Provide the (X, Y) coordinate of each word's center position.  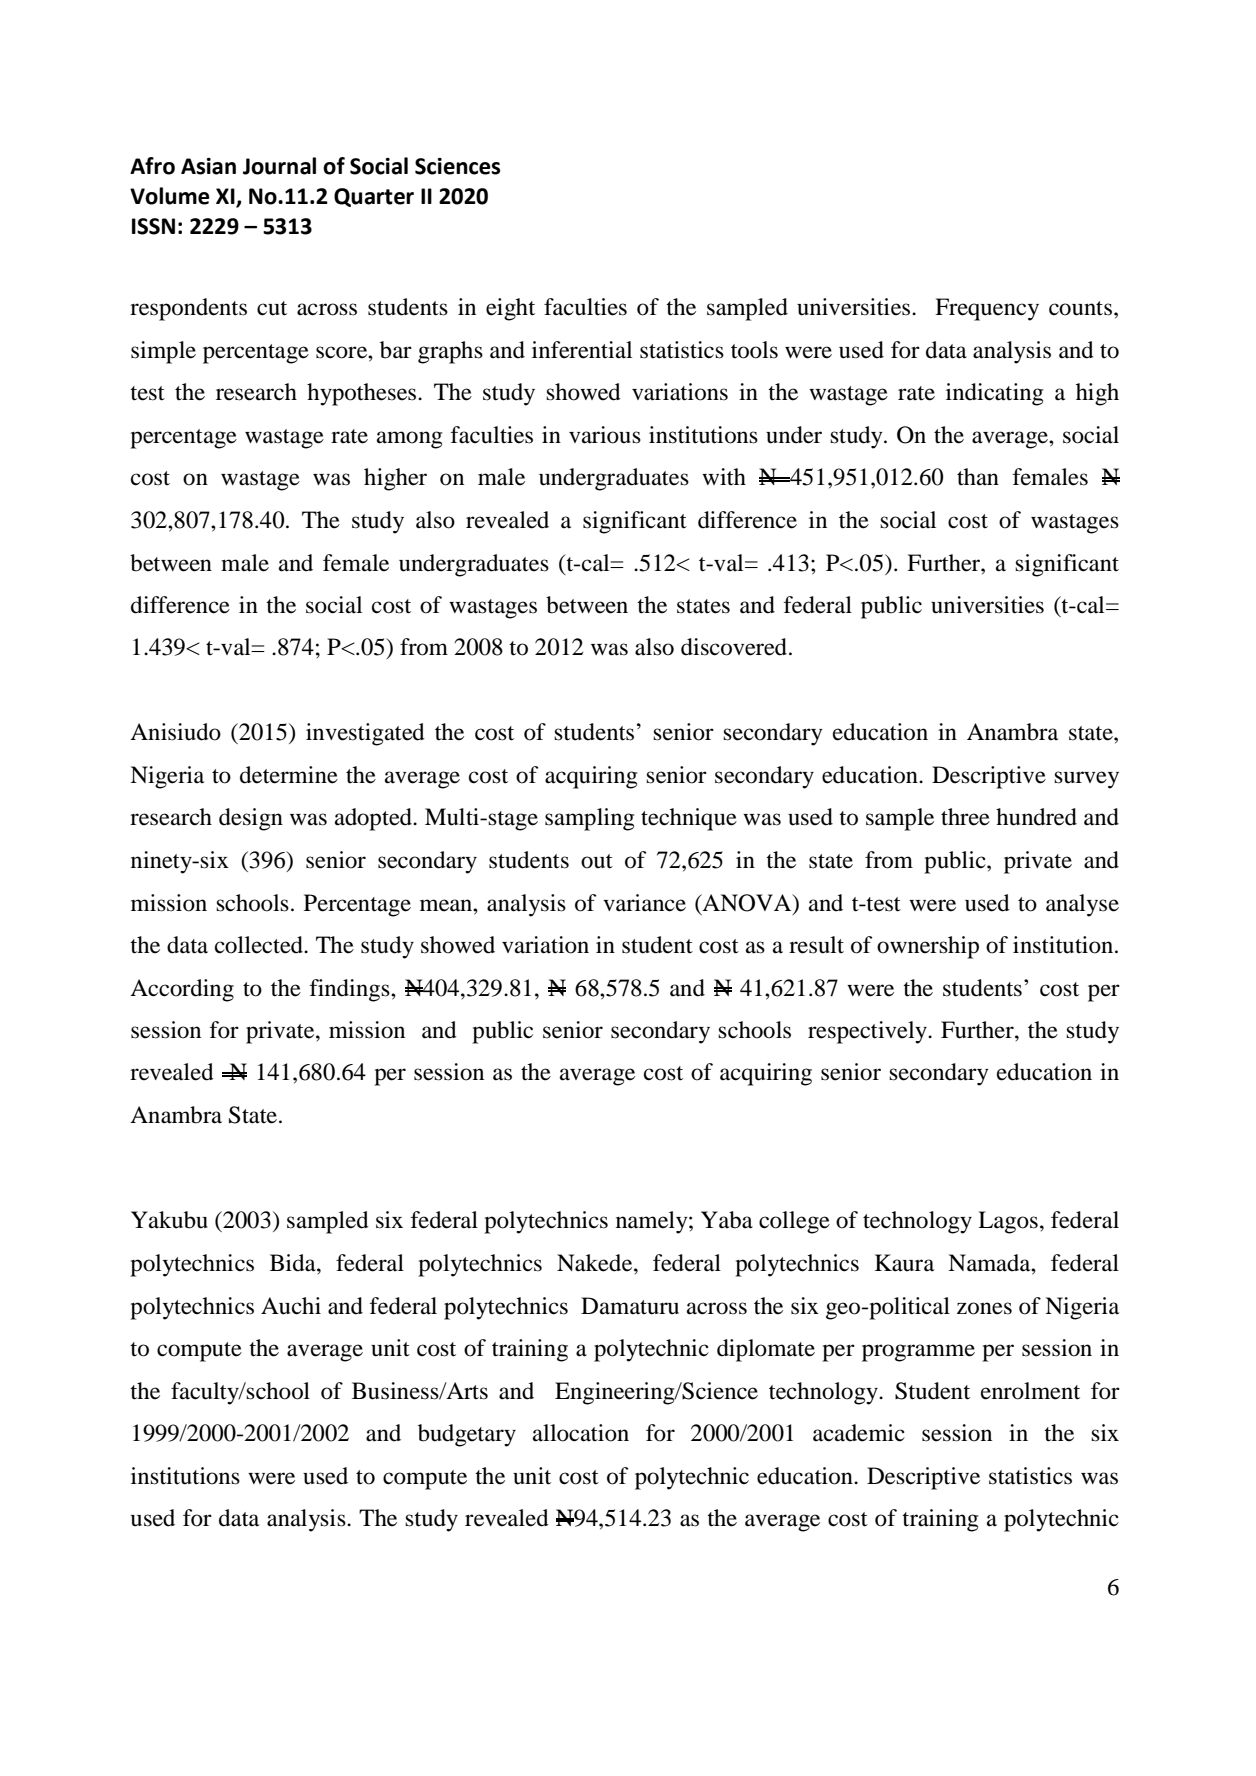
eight (510, 309)
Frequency (987, 309)
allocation (581, 1433)
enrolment (1030, 1391)
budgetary (467, 1435)
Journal (279, 166)
